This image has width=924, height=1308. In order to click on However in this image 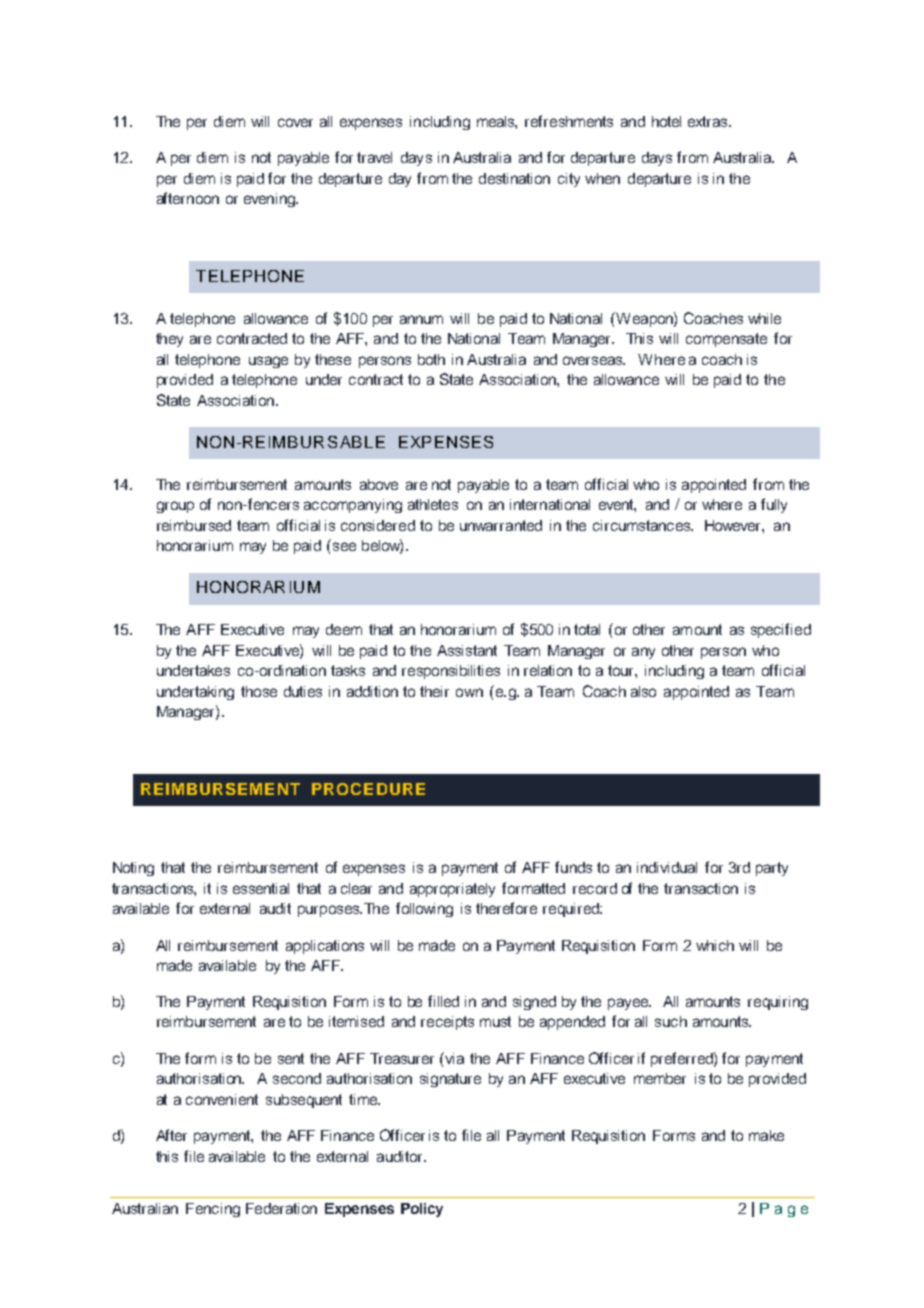, I will do `click(734, 525)`.
